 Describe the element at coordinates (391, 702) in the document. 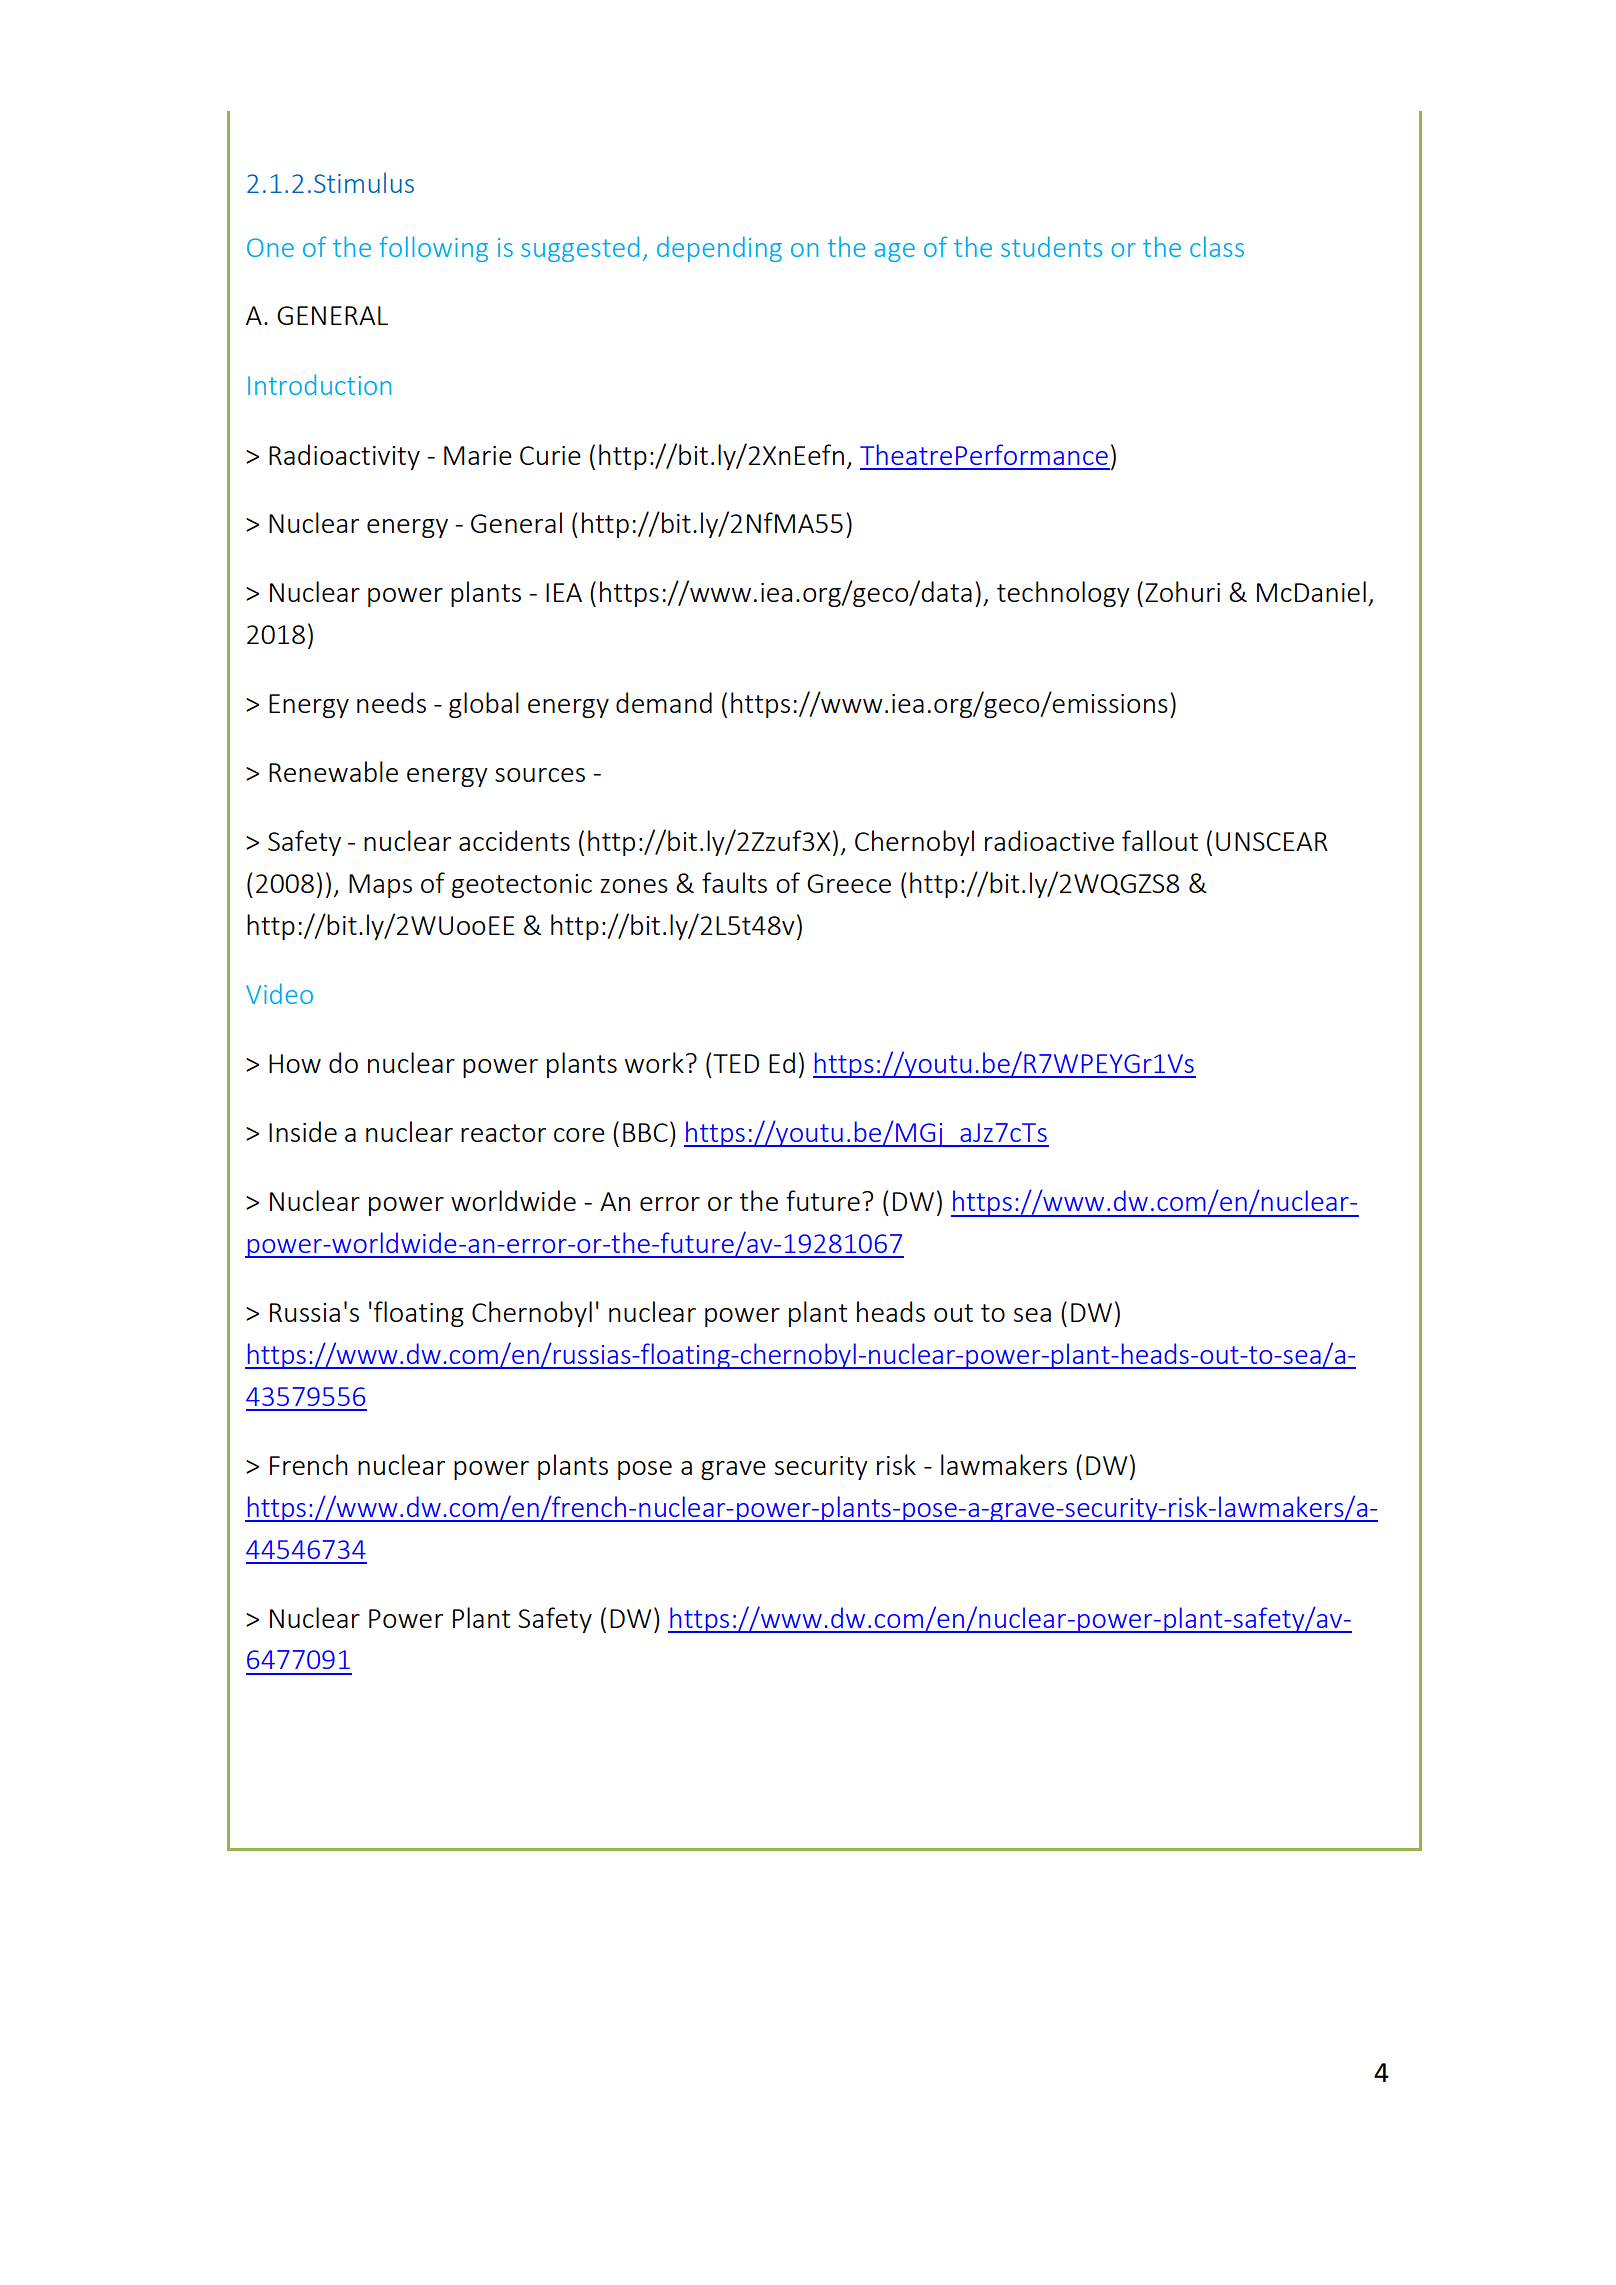

I see `needs` at that location.
